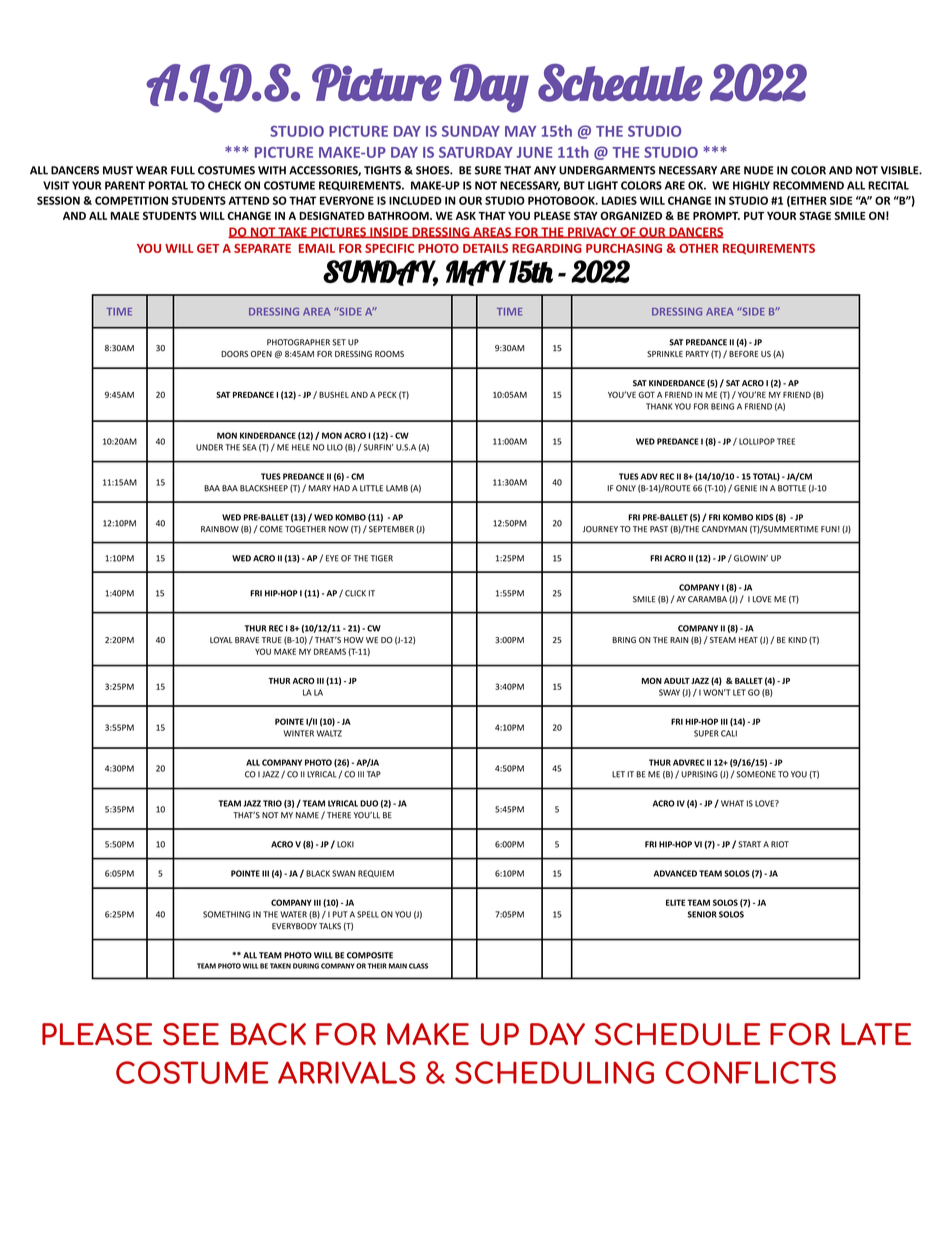  What do you see at coordinates (226, 914) in the image?
I see `SOMETHING` at bounding box center [226, 914].
